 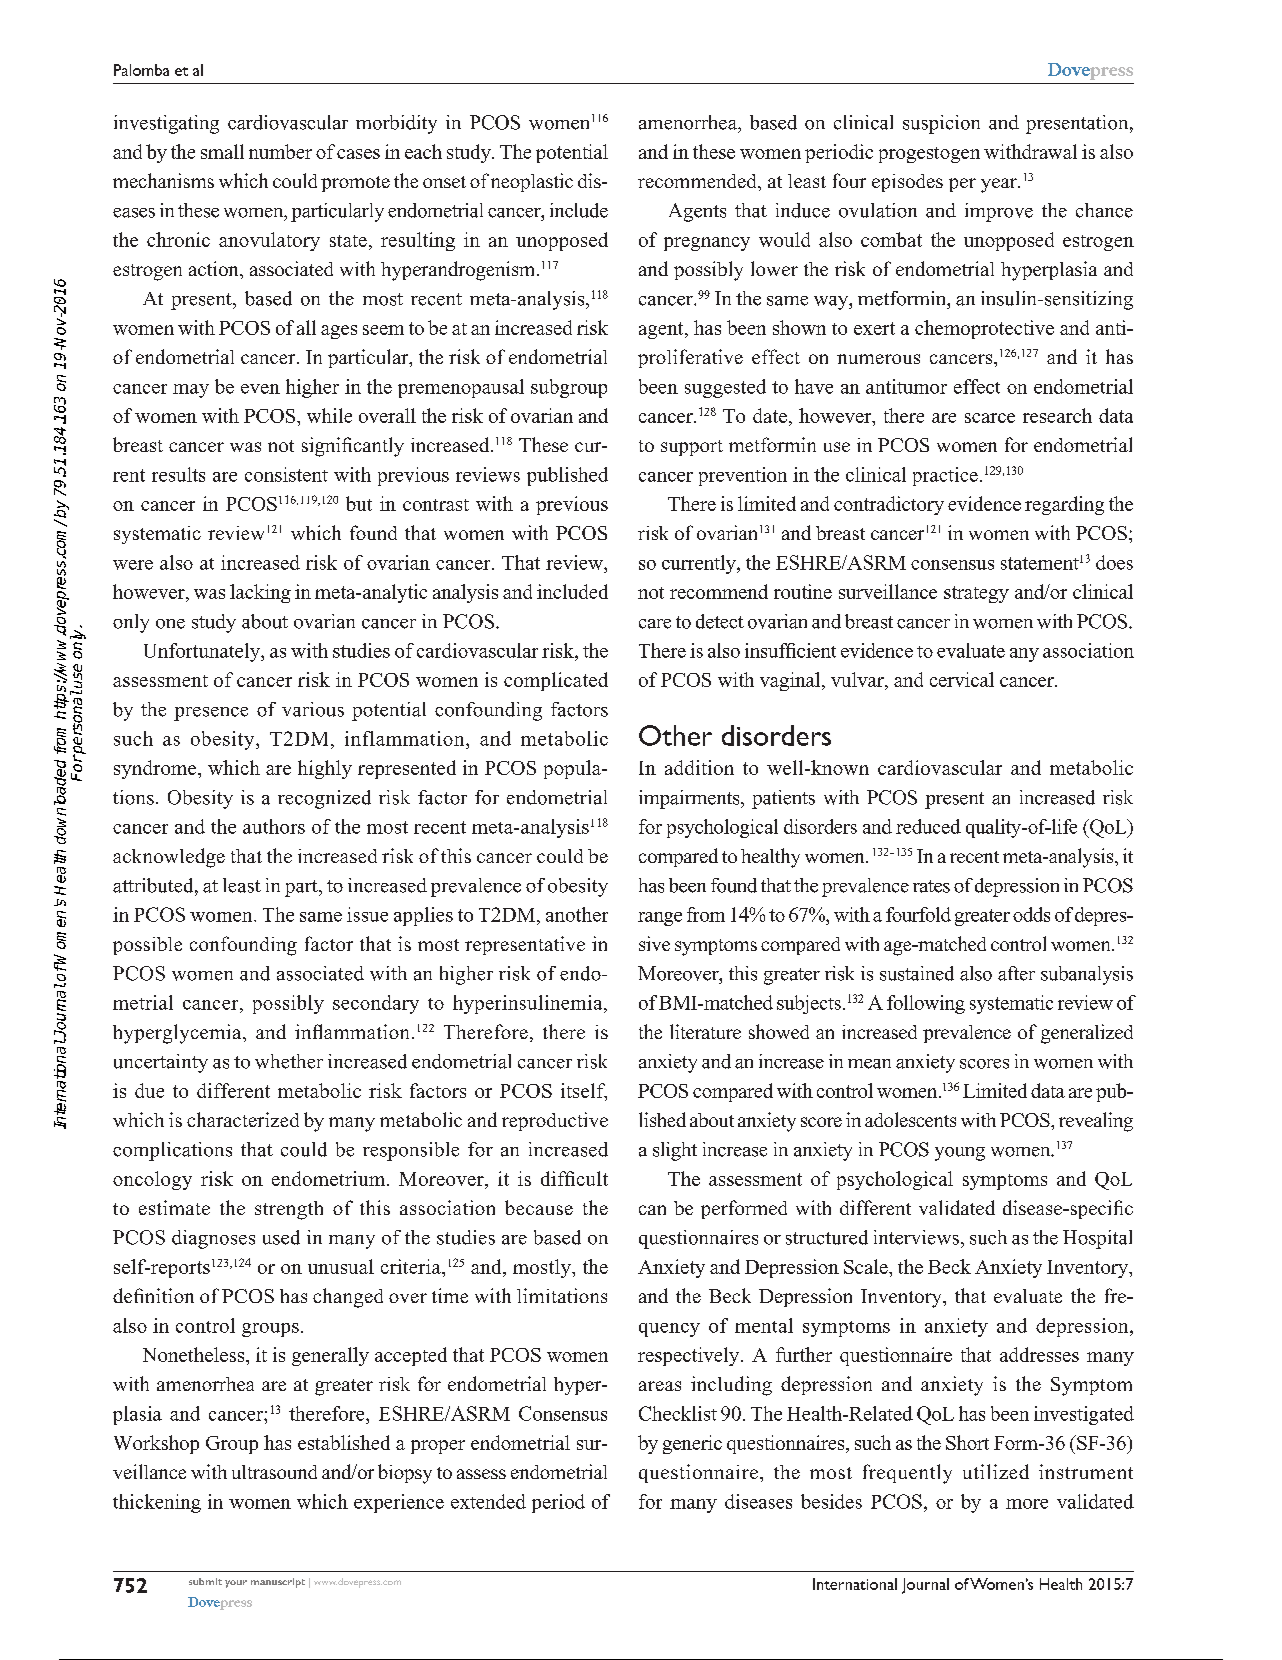 What do you see at coordinates (260, 593) in the page?
I see `lacking` at bounding box center [260, 593].
